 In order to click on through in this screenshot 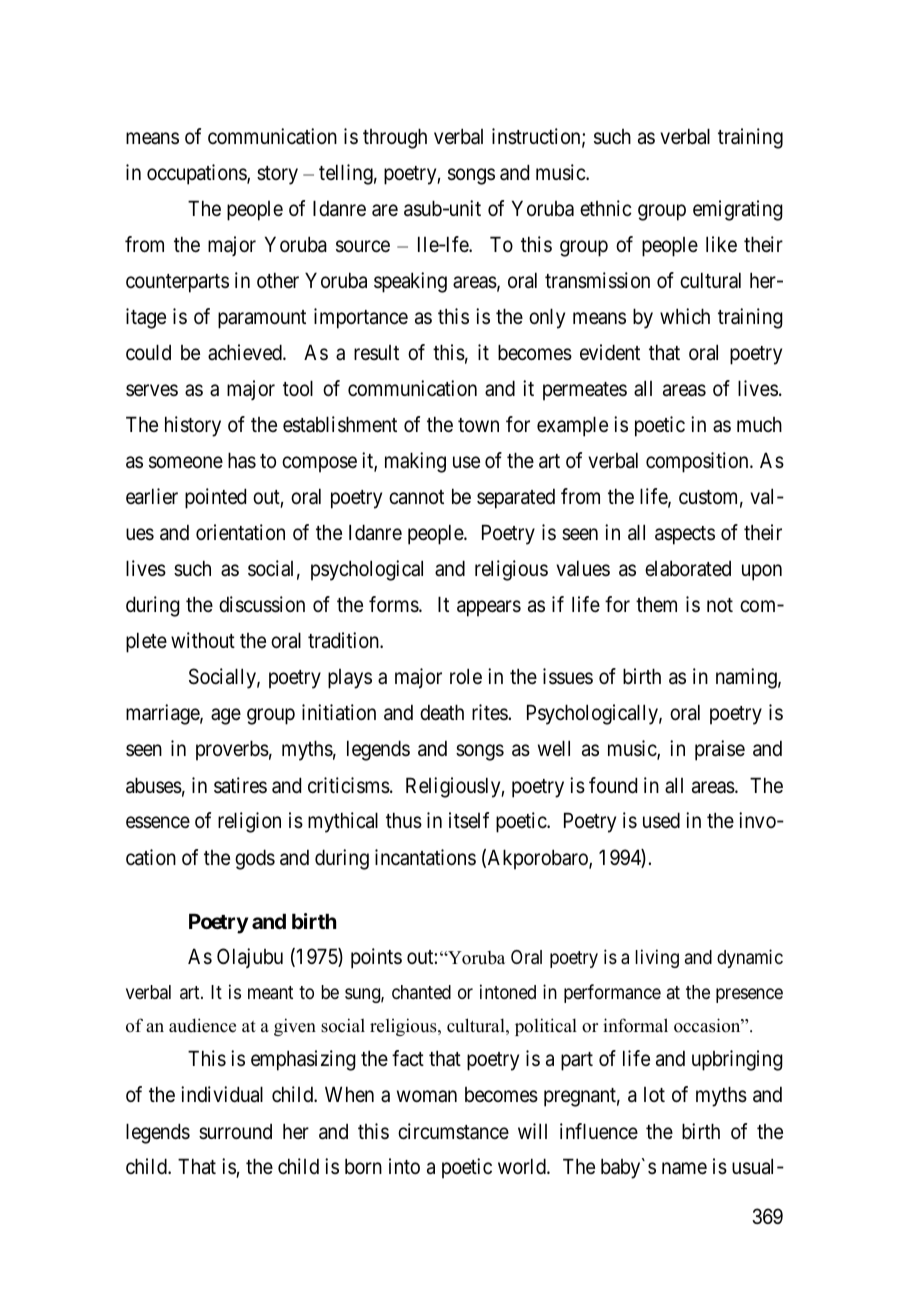, I will do `click(395, 138)`.
